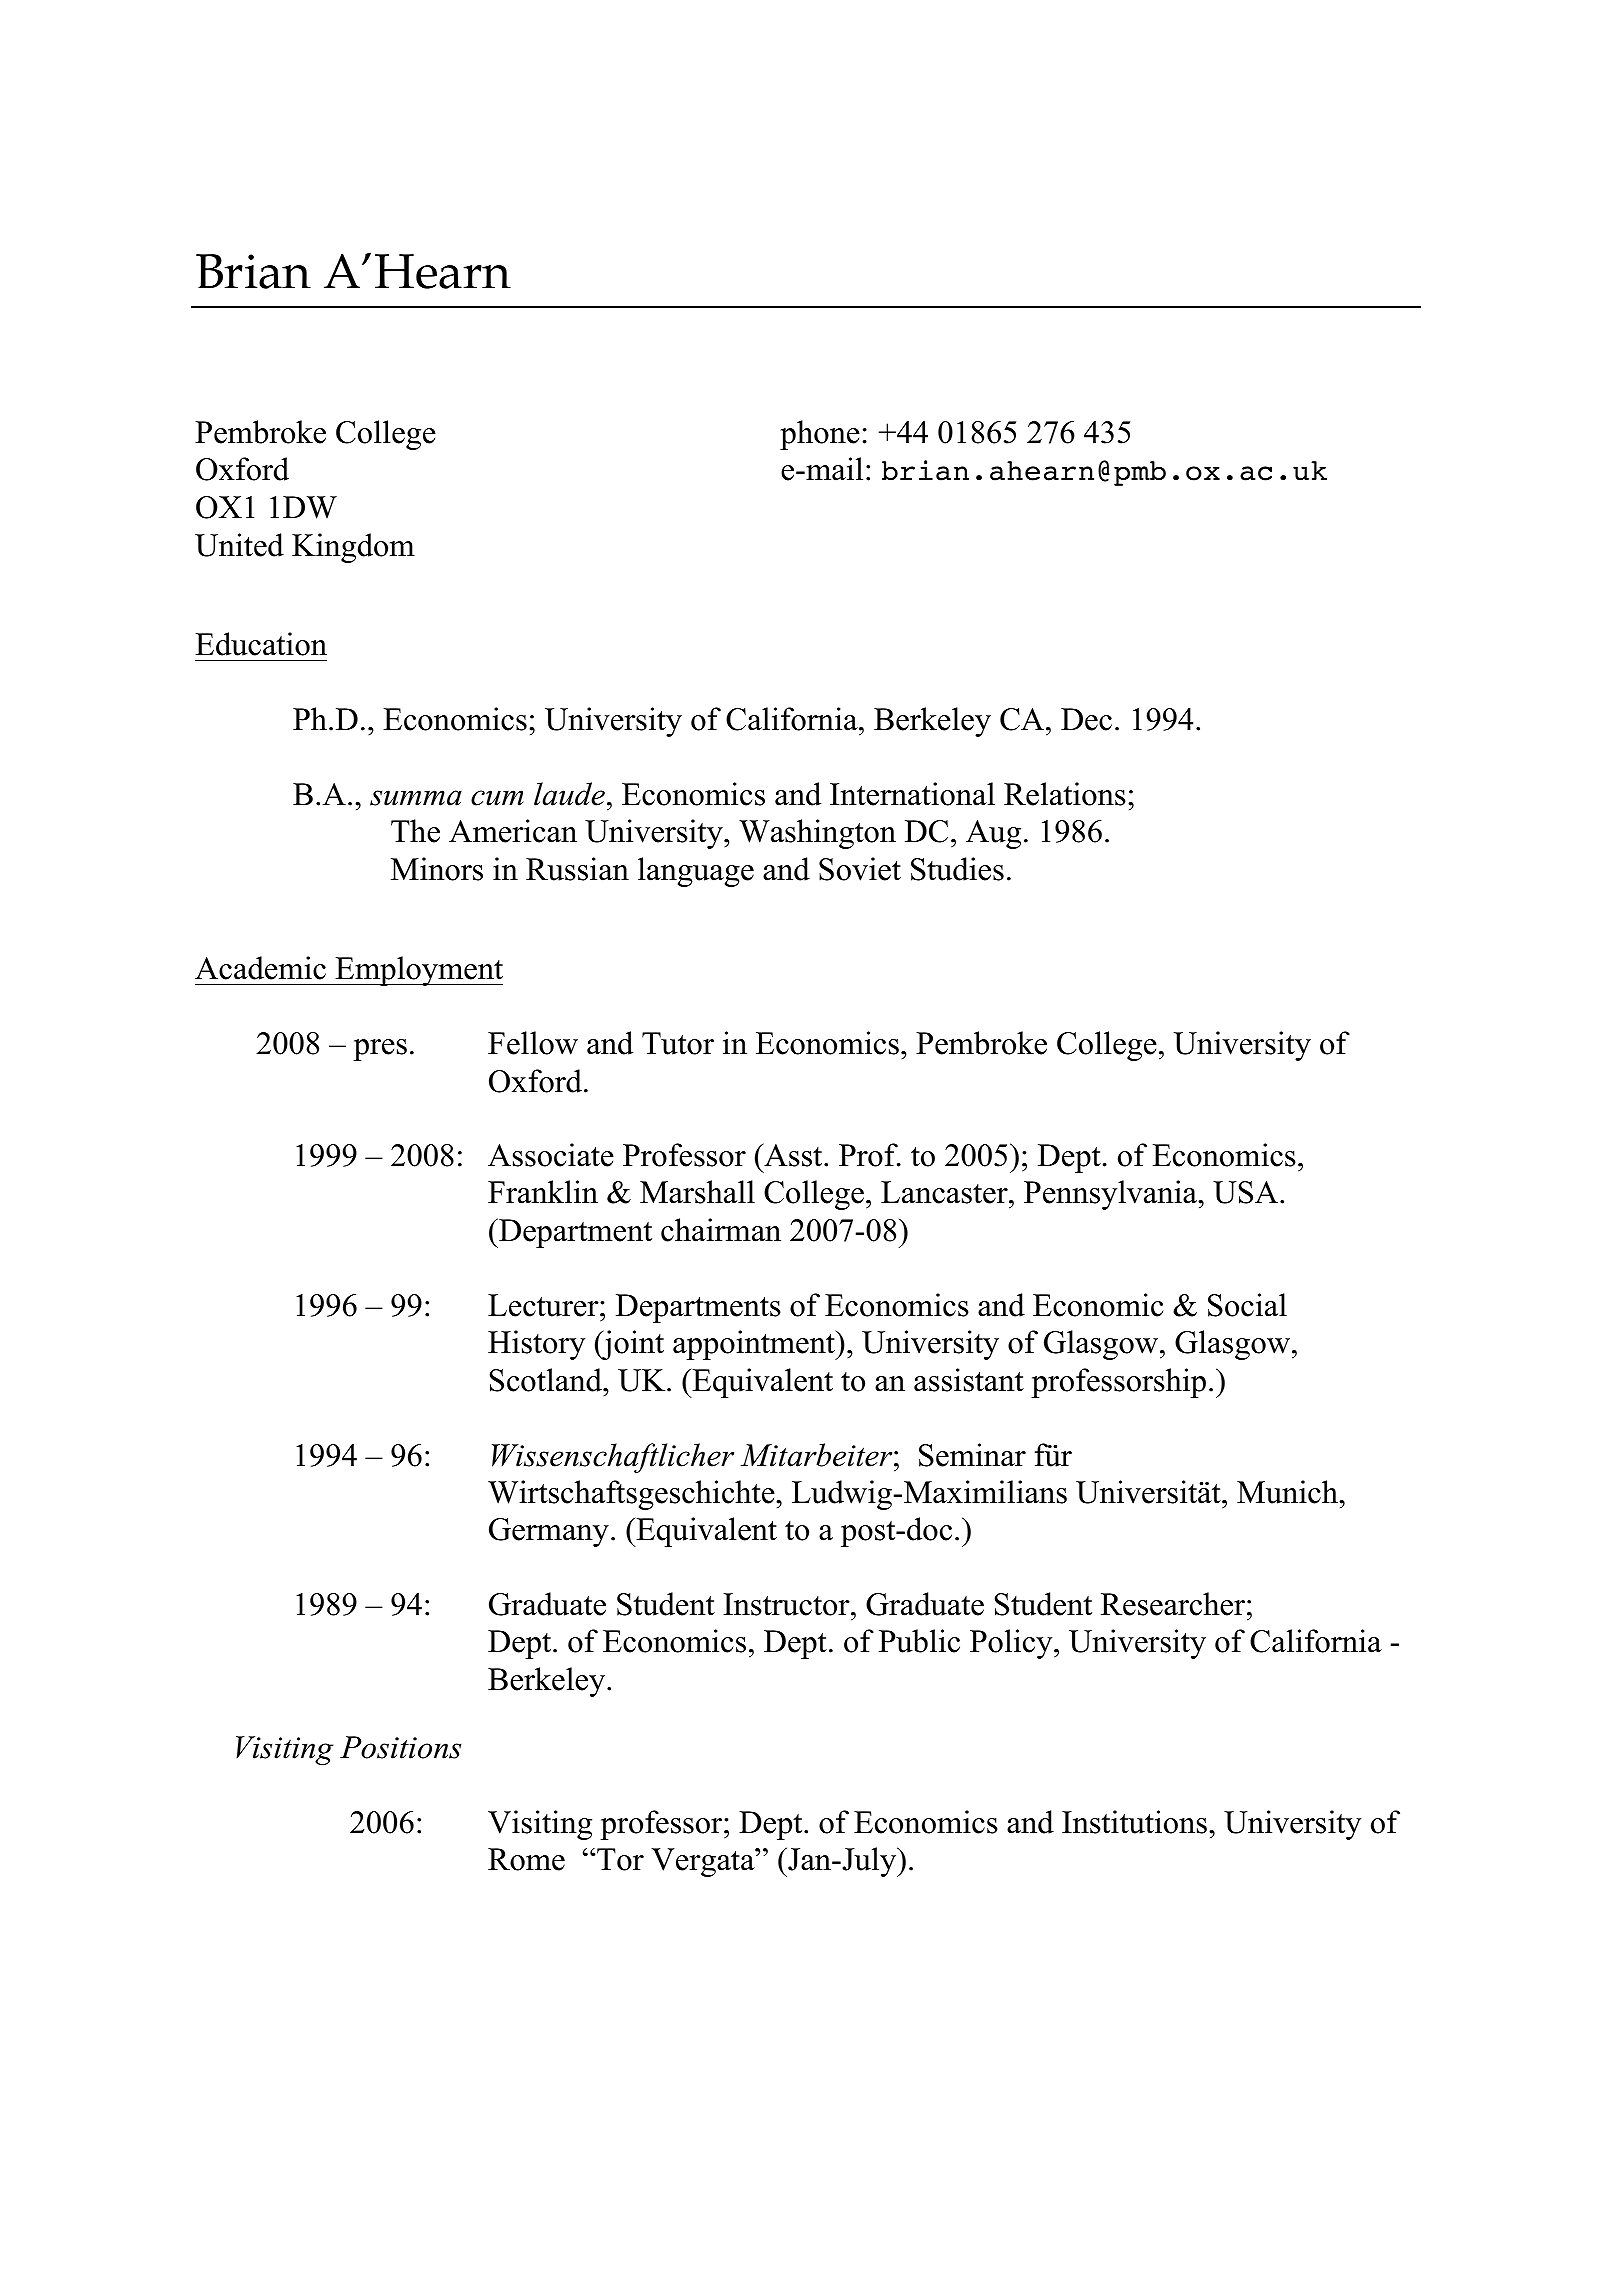 The height and width of the screenshot is (2282, 1613). I want to click on summa, so click(416, 798).
